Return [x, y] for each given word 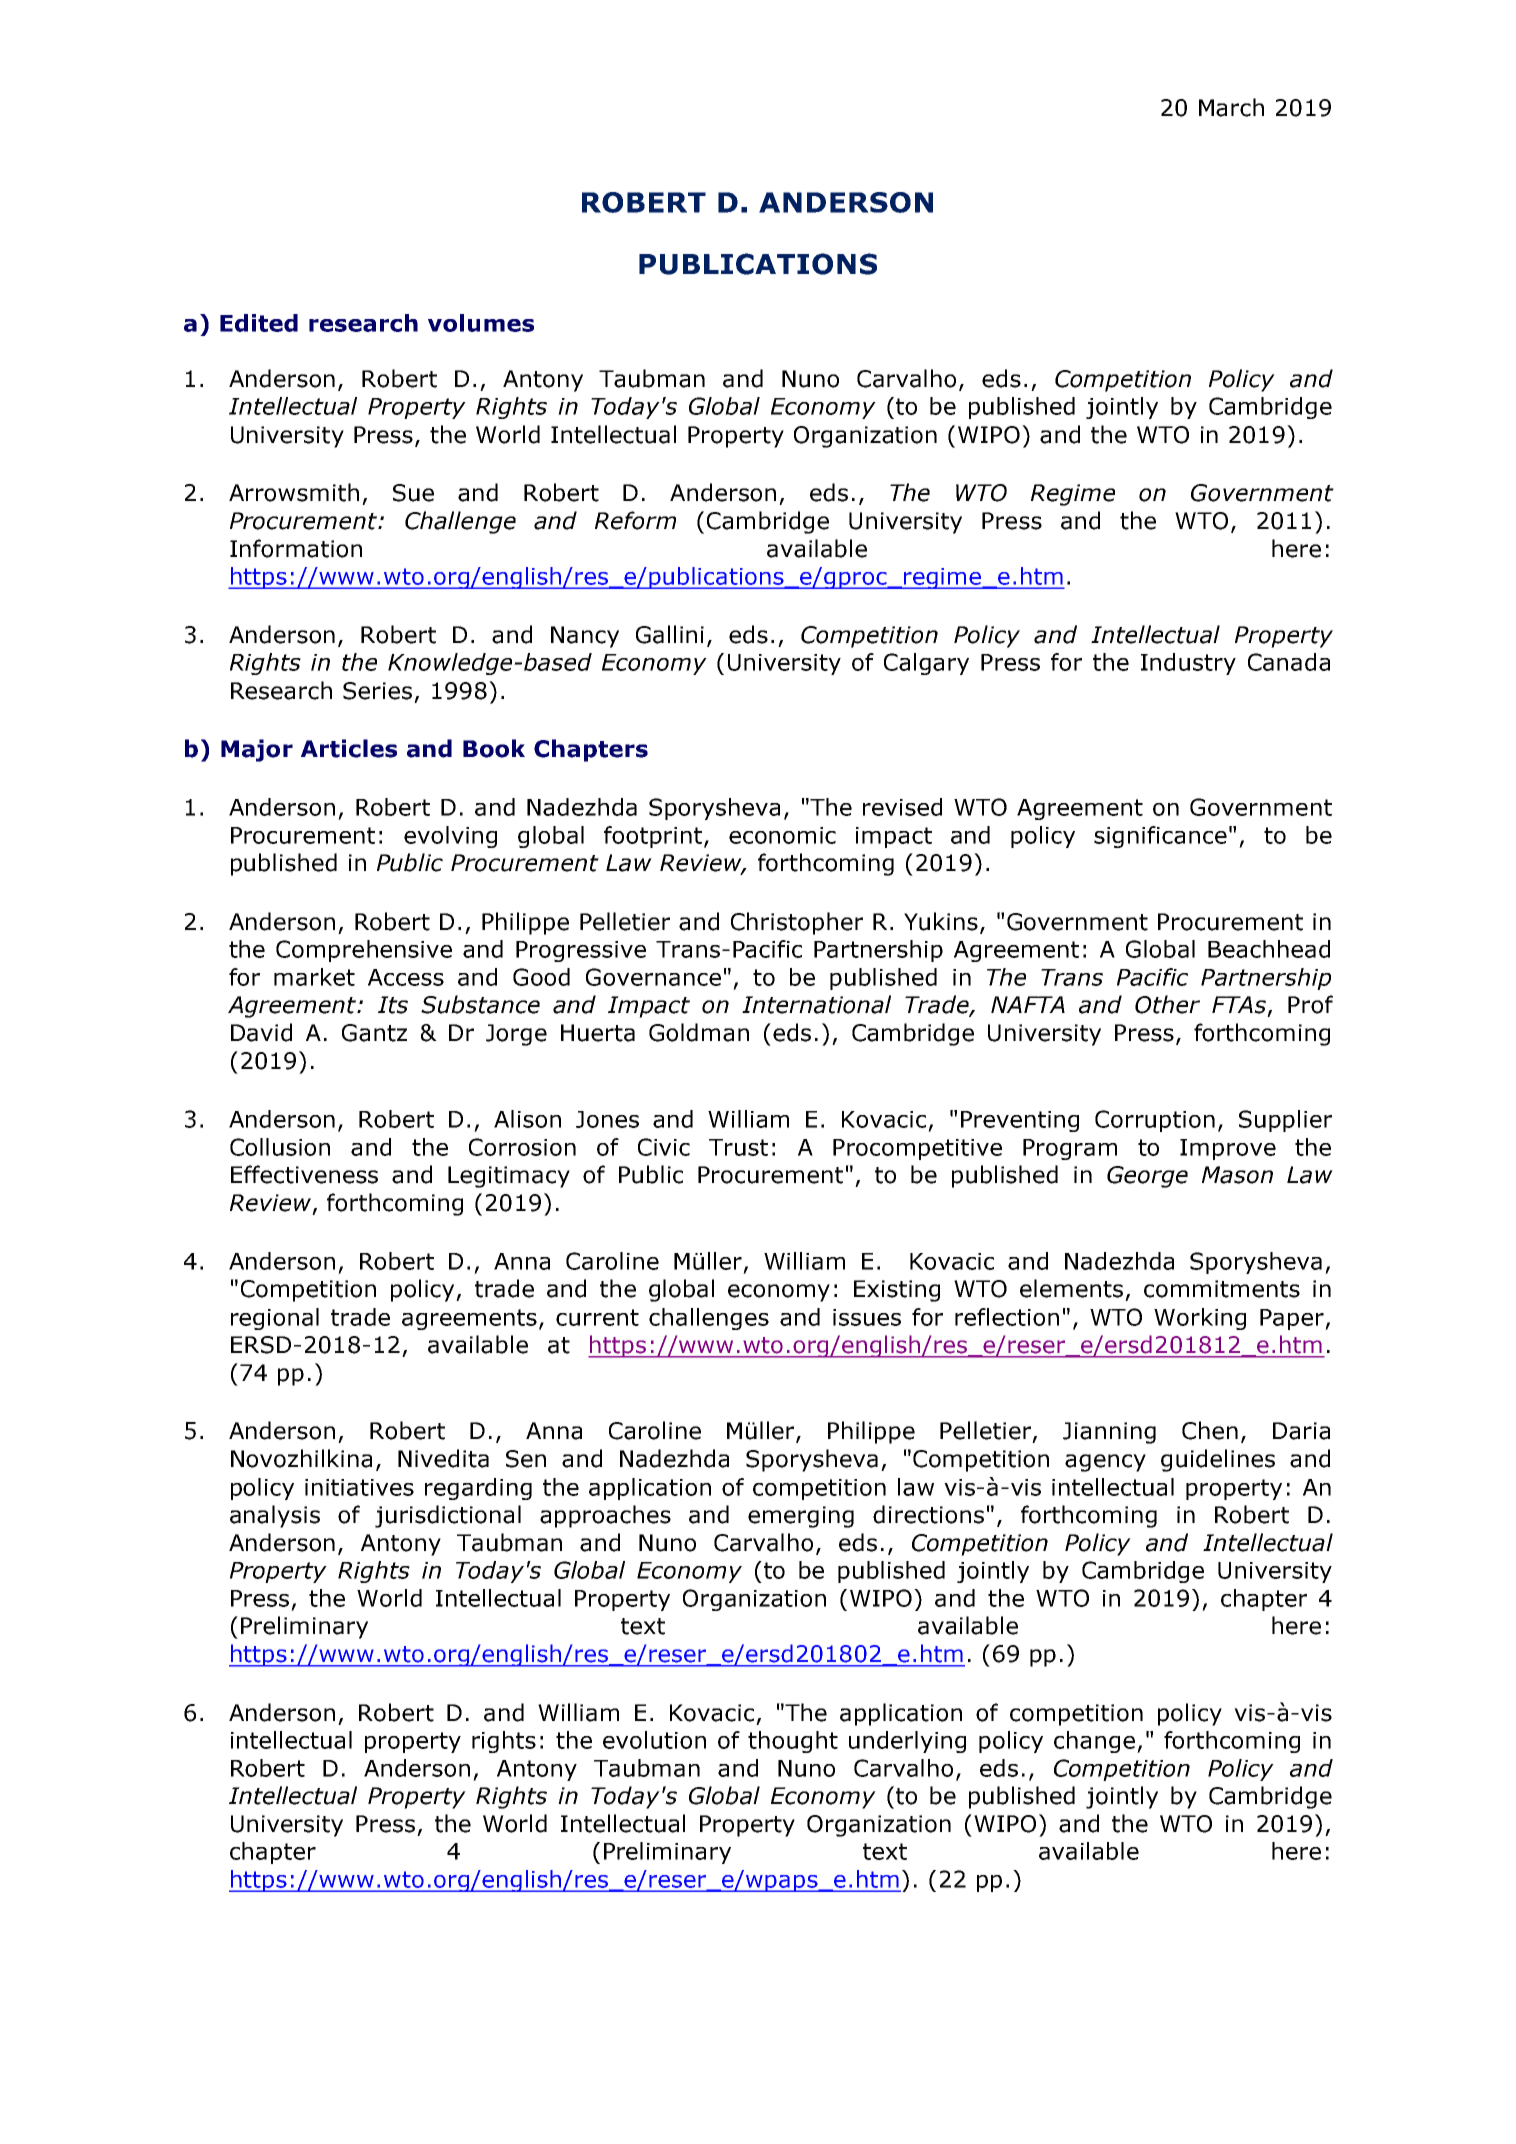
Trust [738, 1147]
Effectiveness [304, 1174]
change [1094, 1742]
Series [377, 691]
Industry [1188, 664]
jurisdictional [448, 1516]
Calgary [926, 664]
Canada [1289, 662]
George [1147, 1177]
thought [793, 1742]
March [1231, 107]
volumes [481, 323]
